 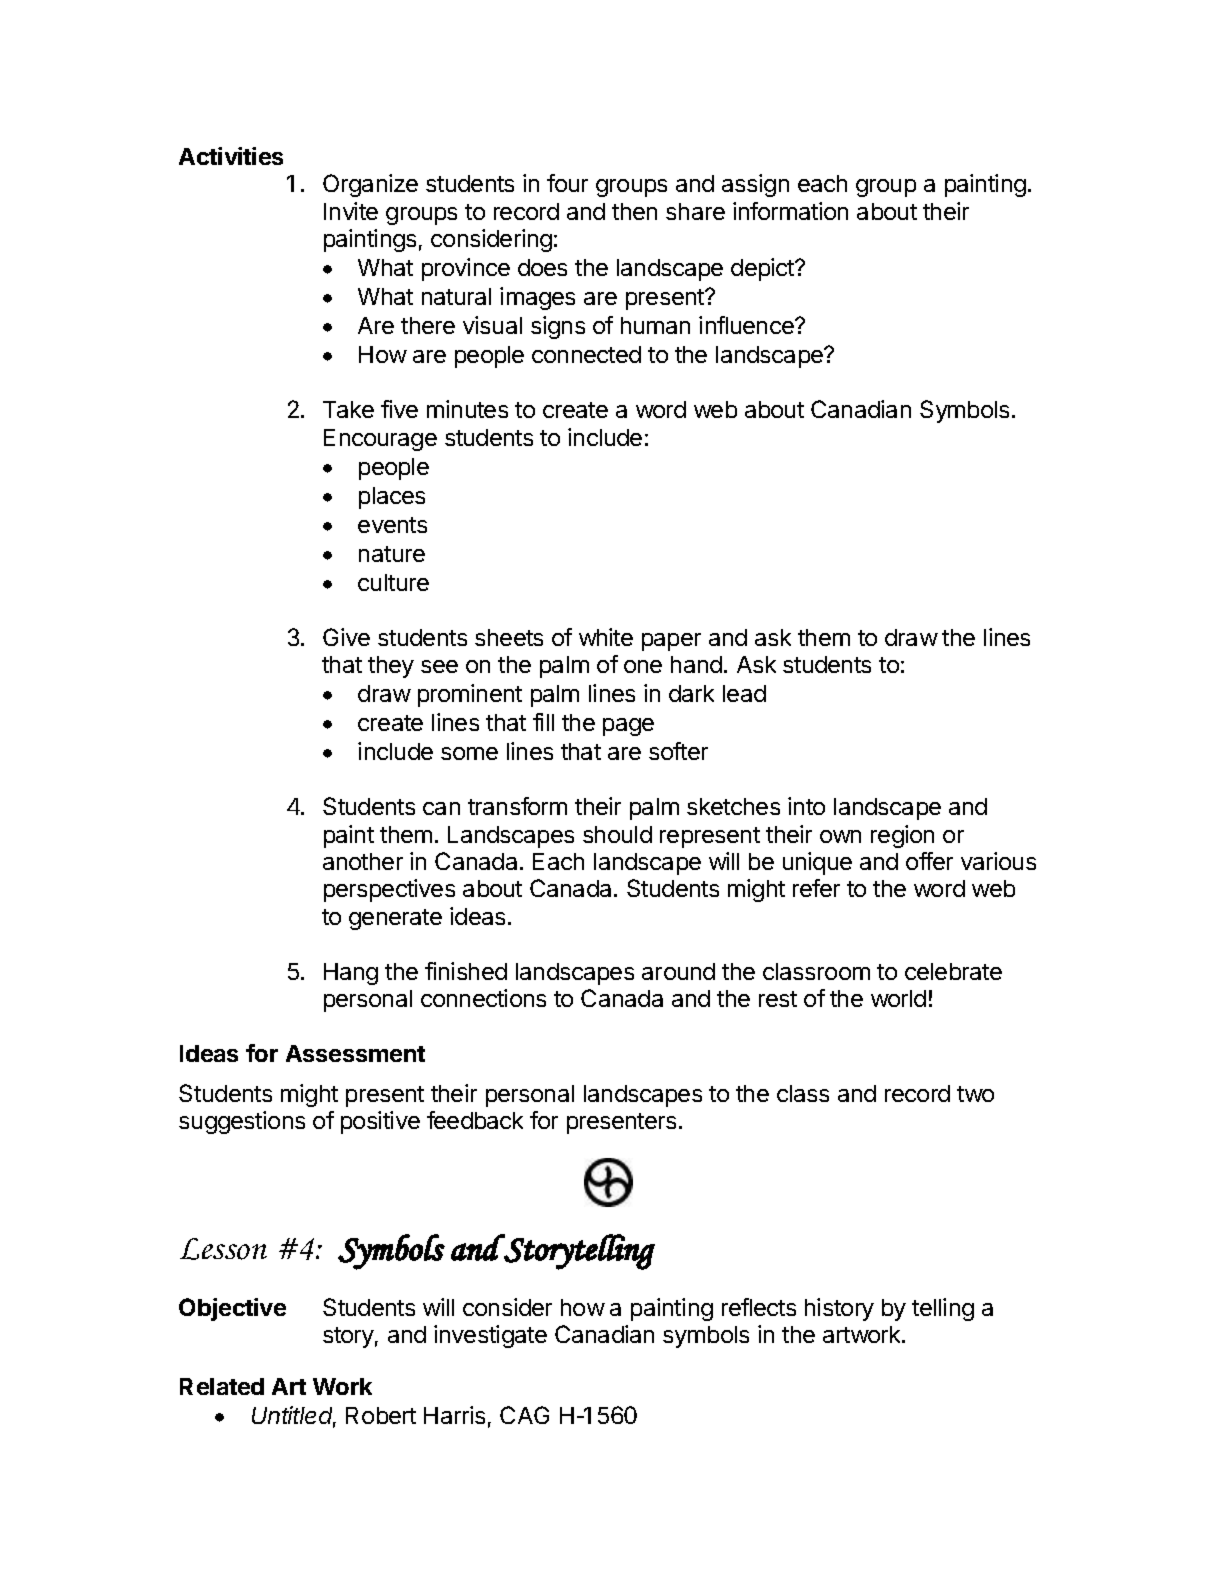 I want to click on should, so click(x=617, y=834).
